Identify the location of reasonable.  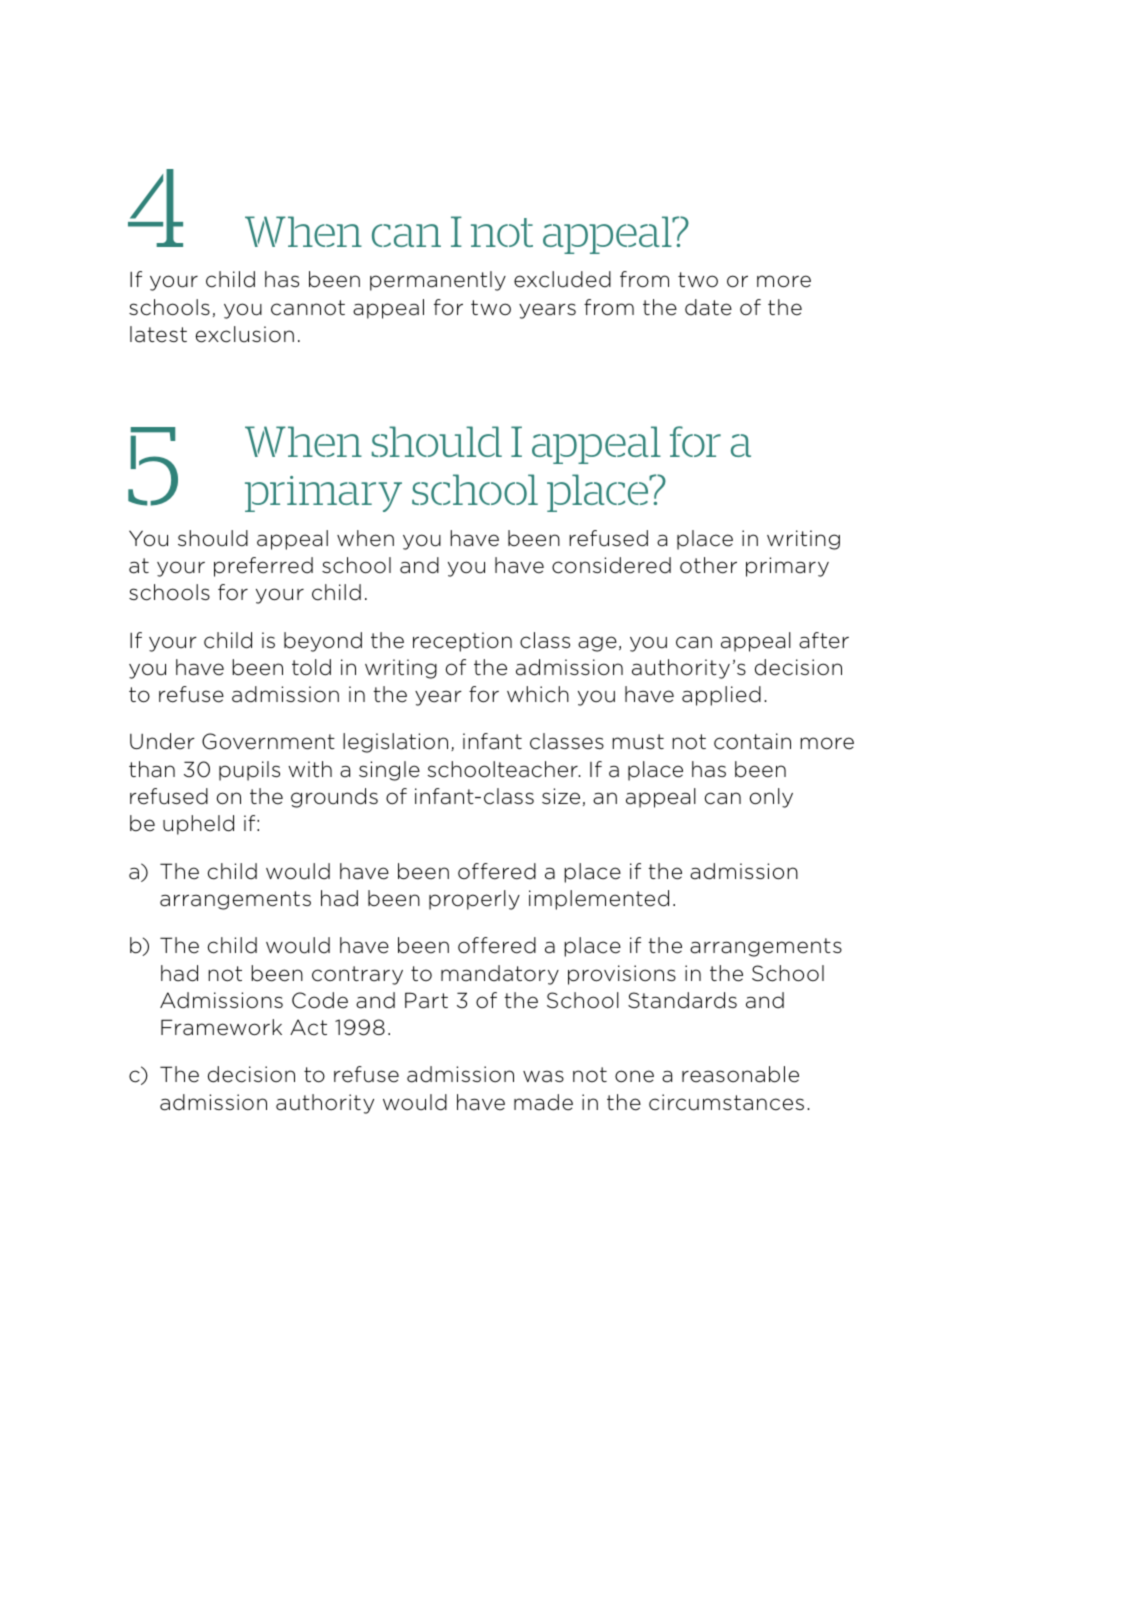
(740, 1074).
